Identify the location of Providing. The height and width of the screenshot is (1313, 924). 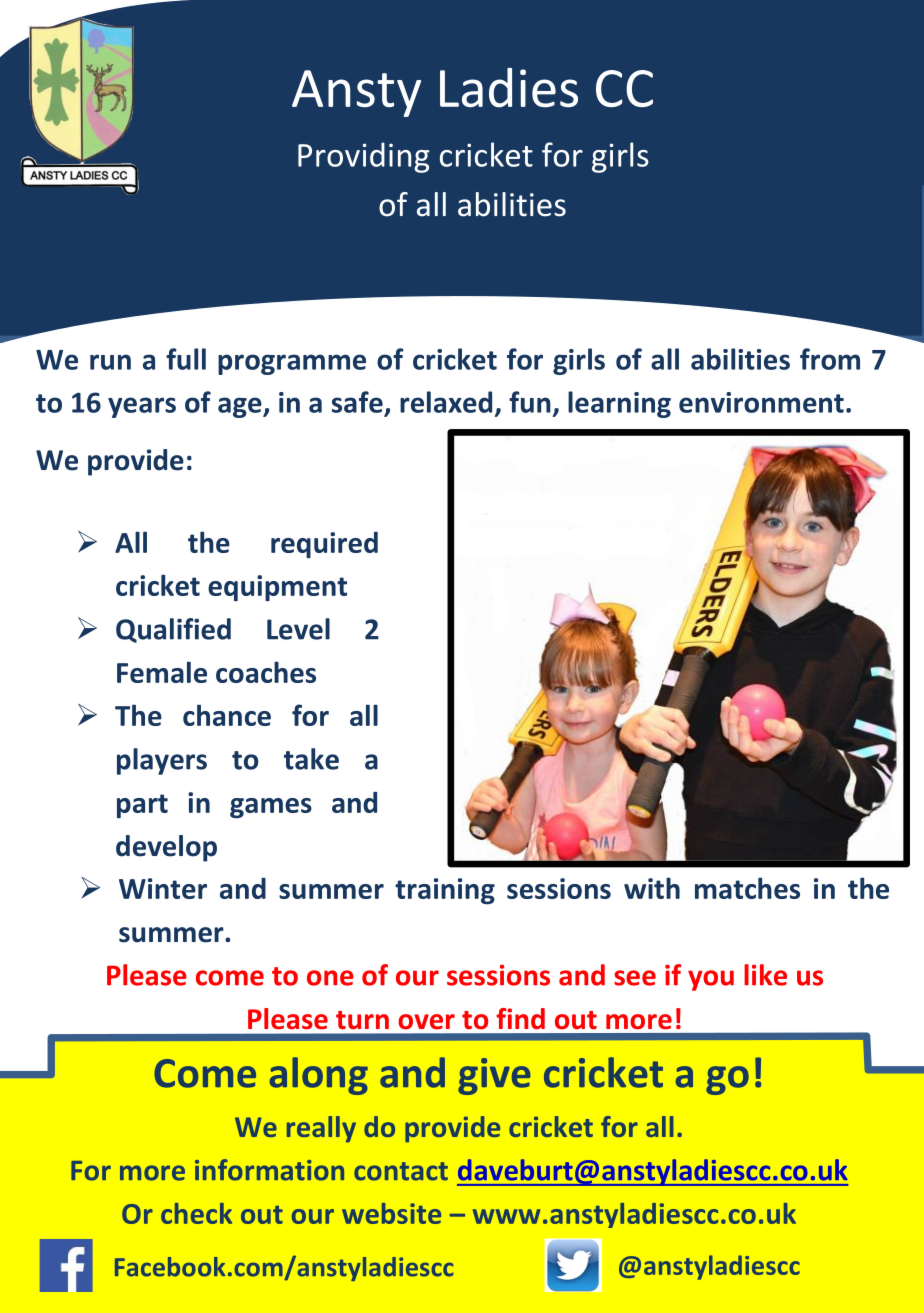
(364, 157).
